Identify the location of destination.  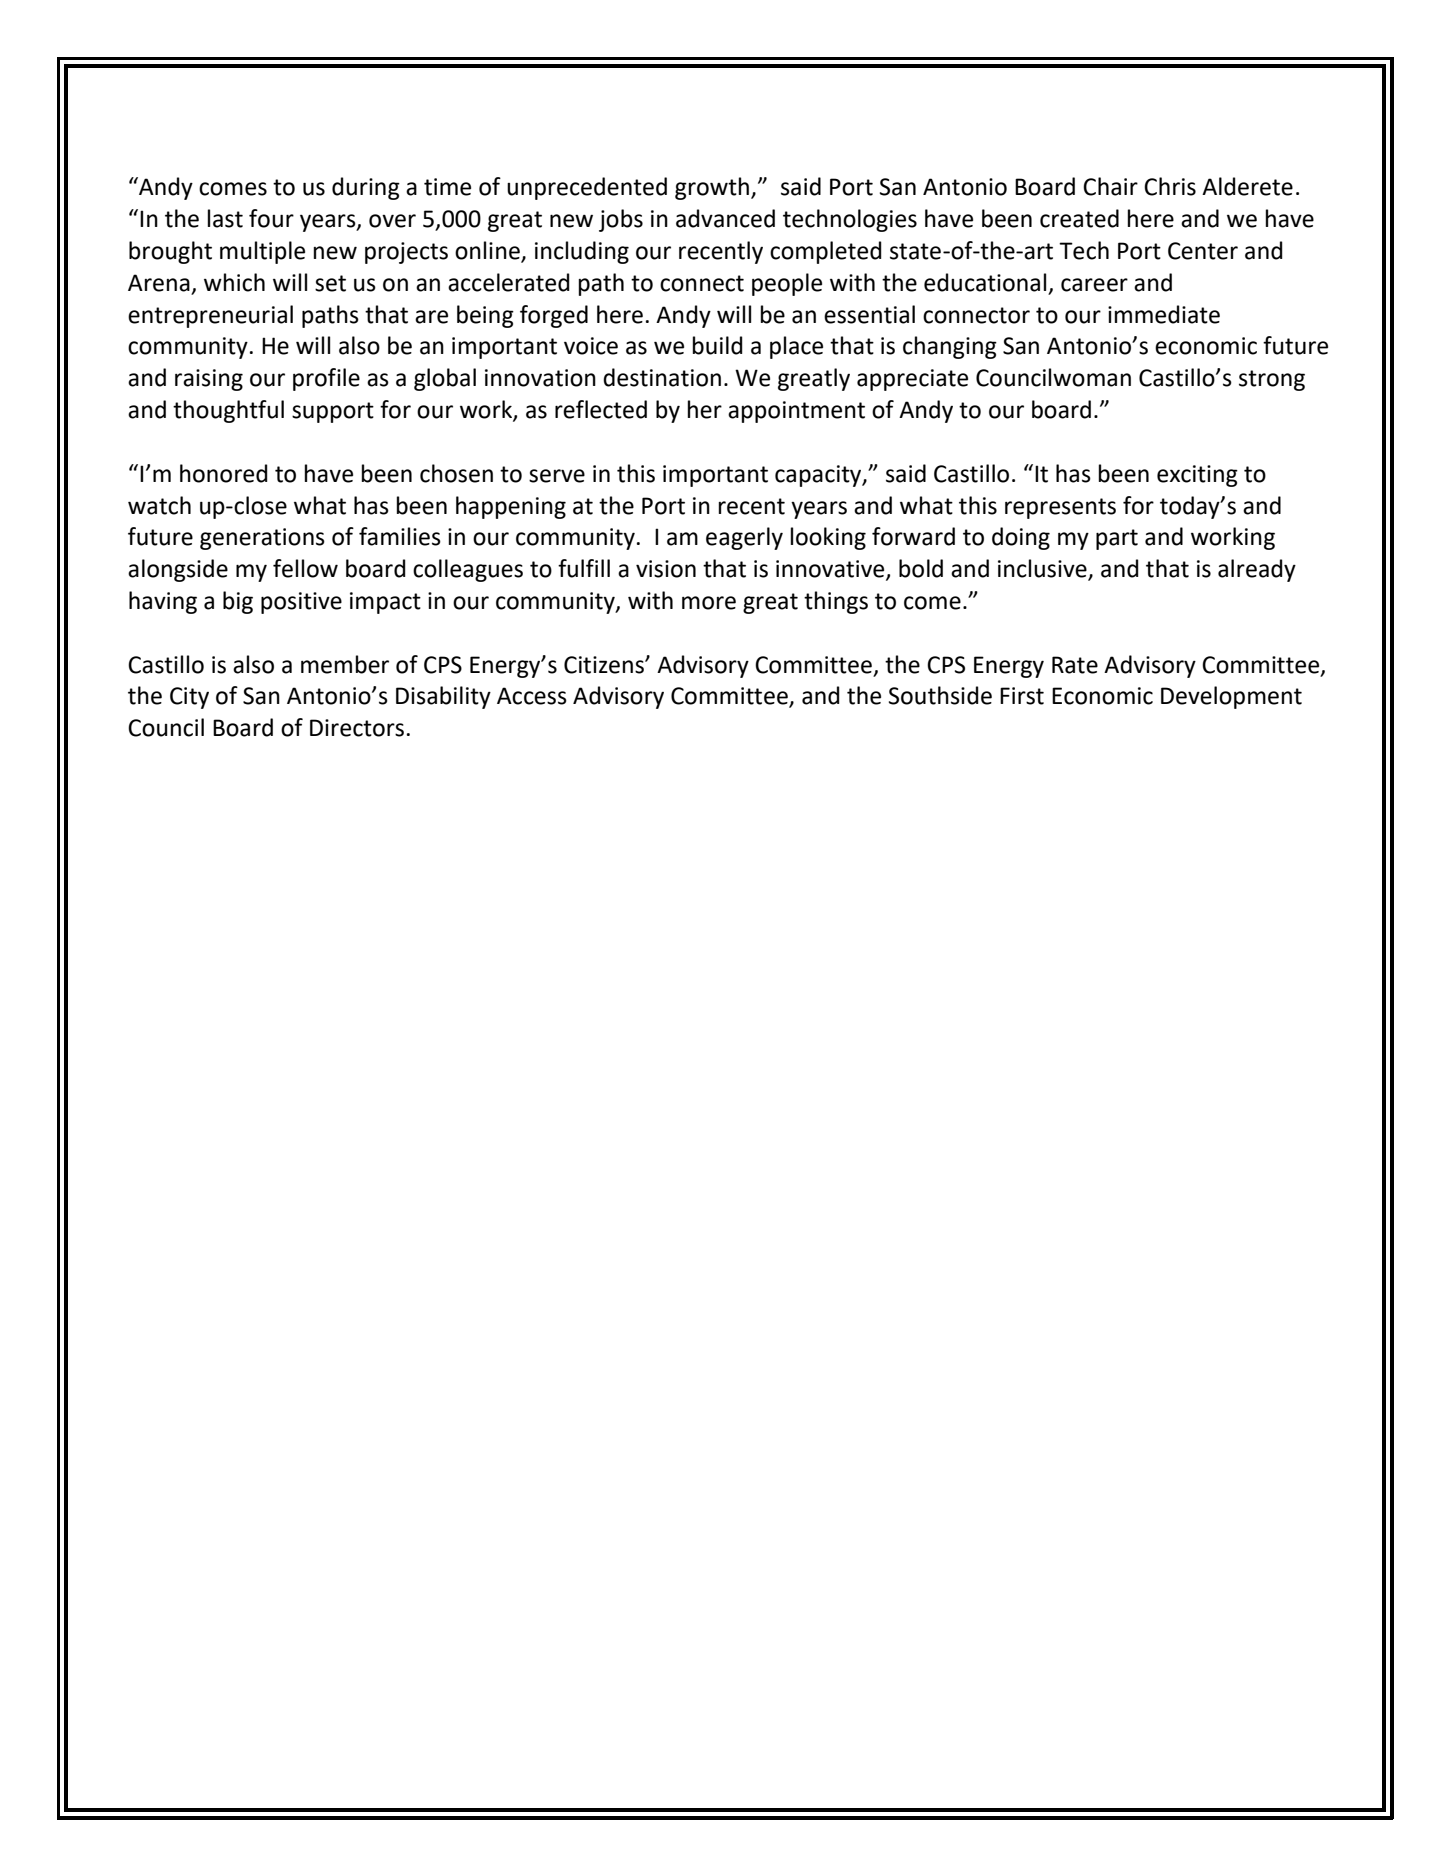
(662, 377).
